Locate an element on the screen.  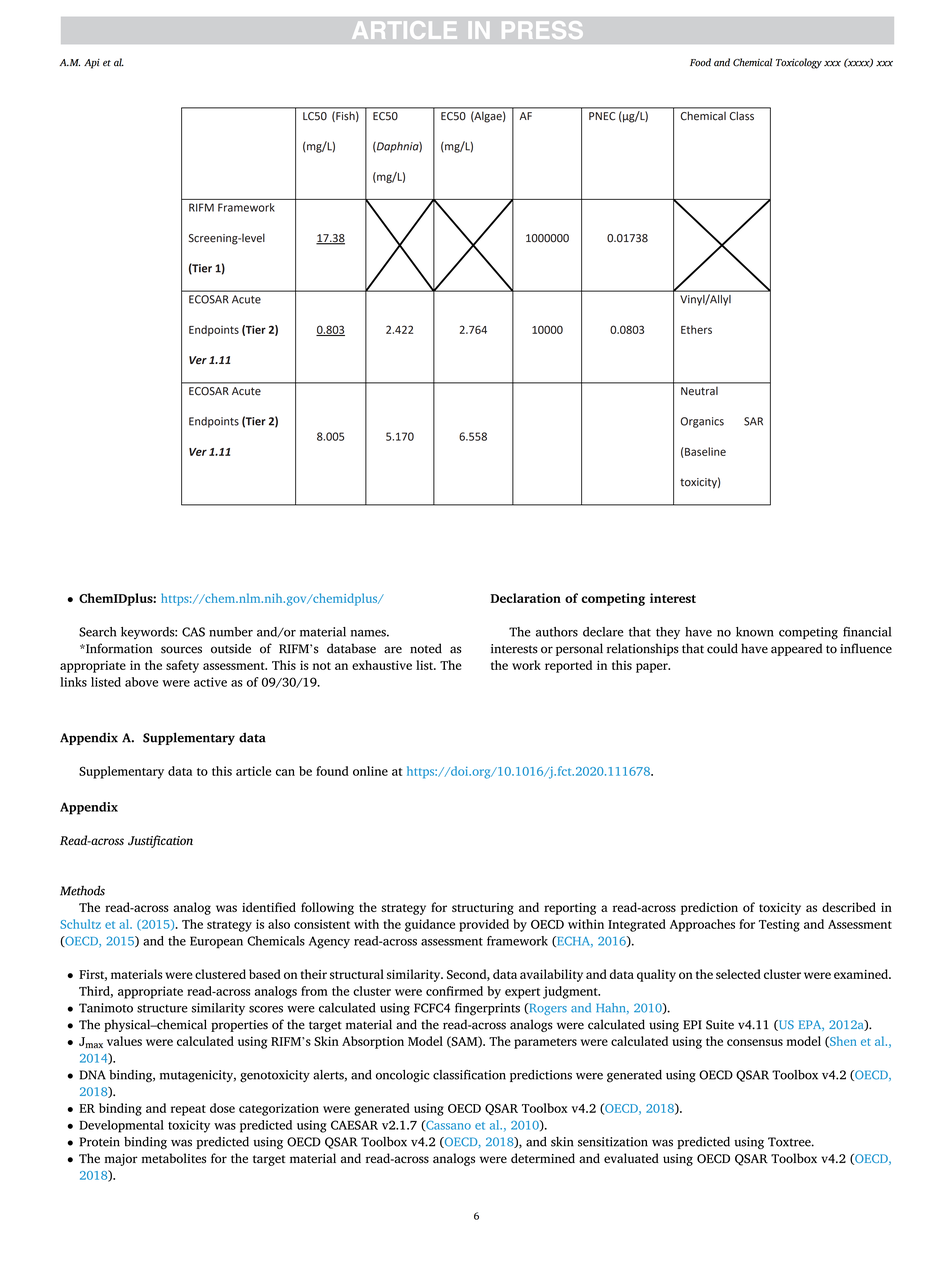
consensus is located at coordinates (755, 1042).
